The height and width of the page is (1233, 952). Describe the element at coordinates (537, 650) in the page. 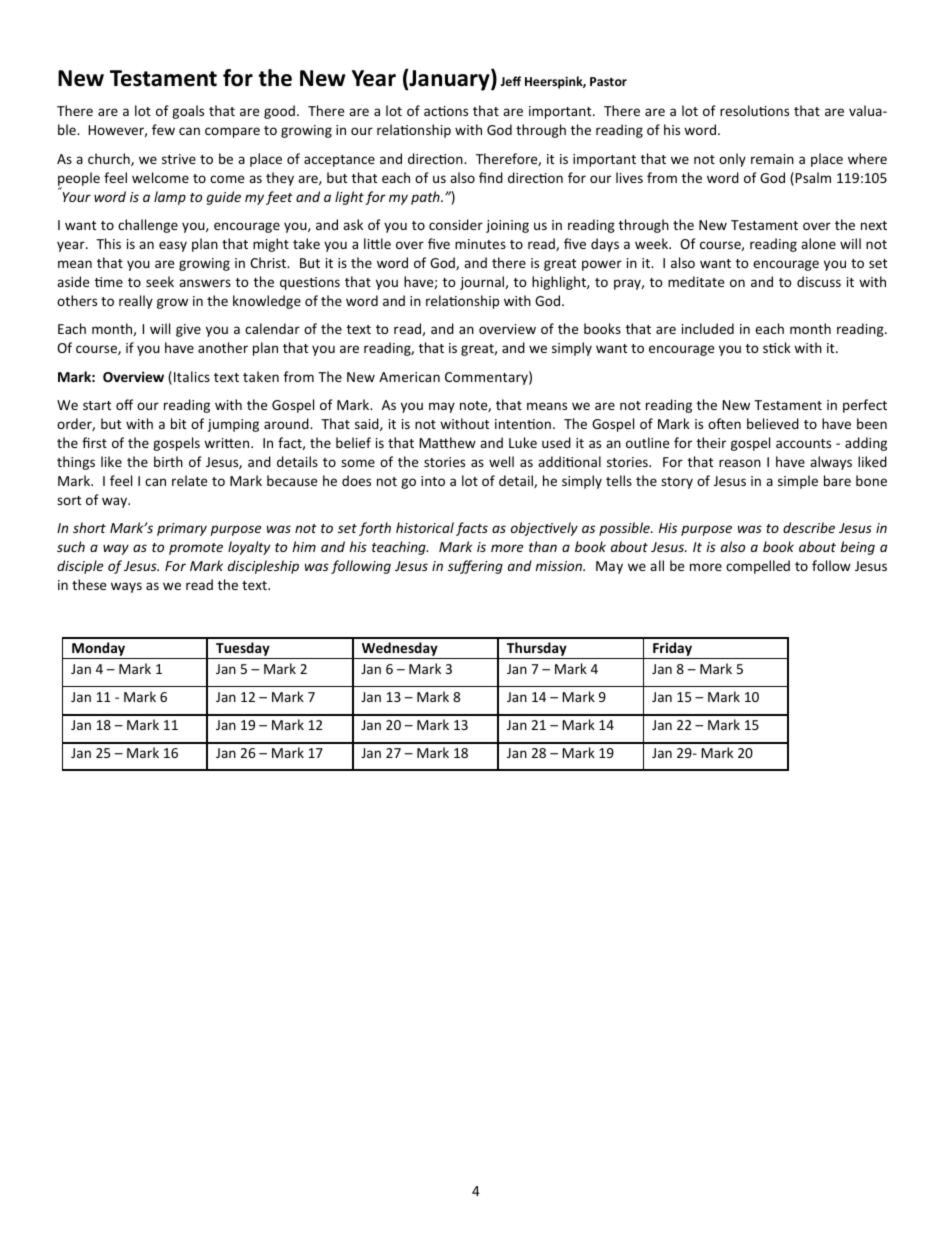

I see `Thursday` at that location.
